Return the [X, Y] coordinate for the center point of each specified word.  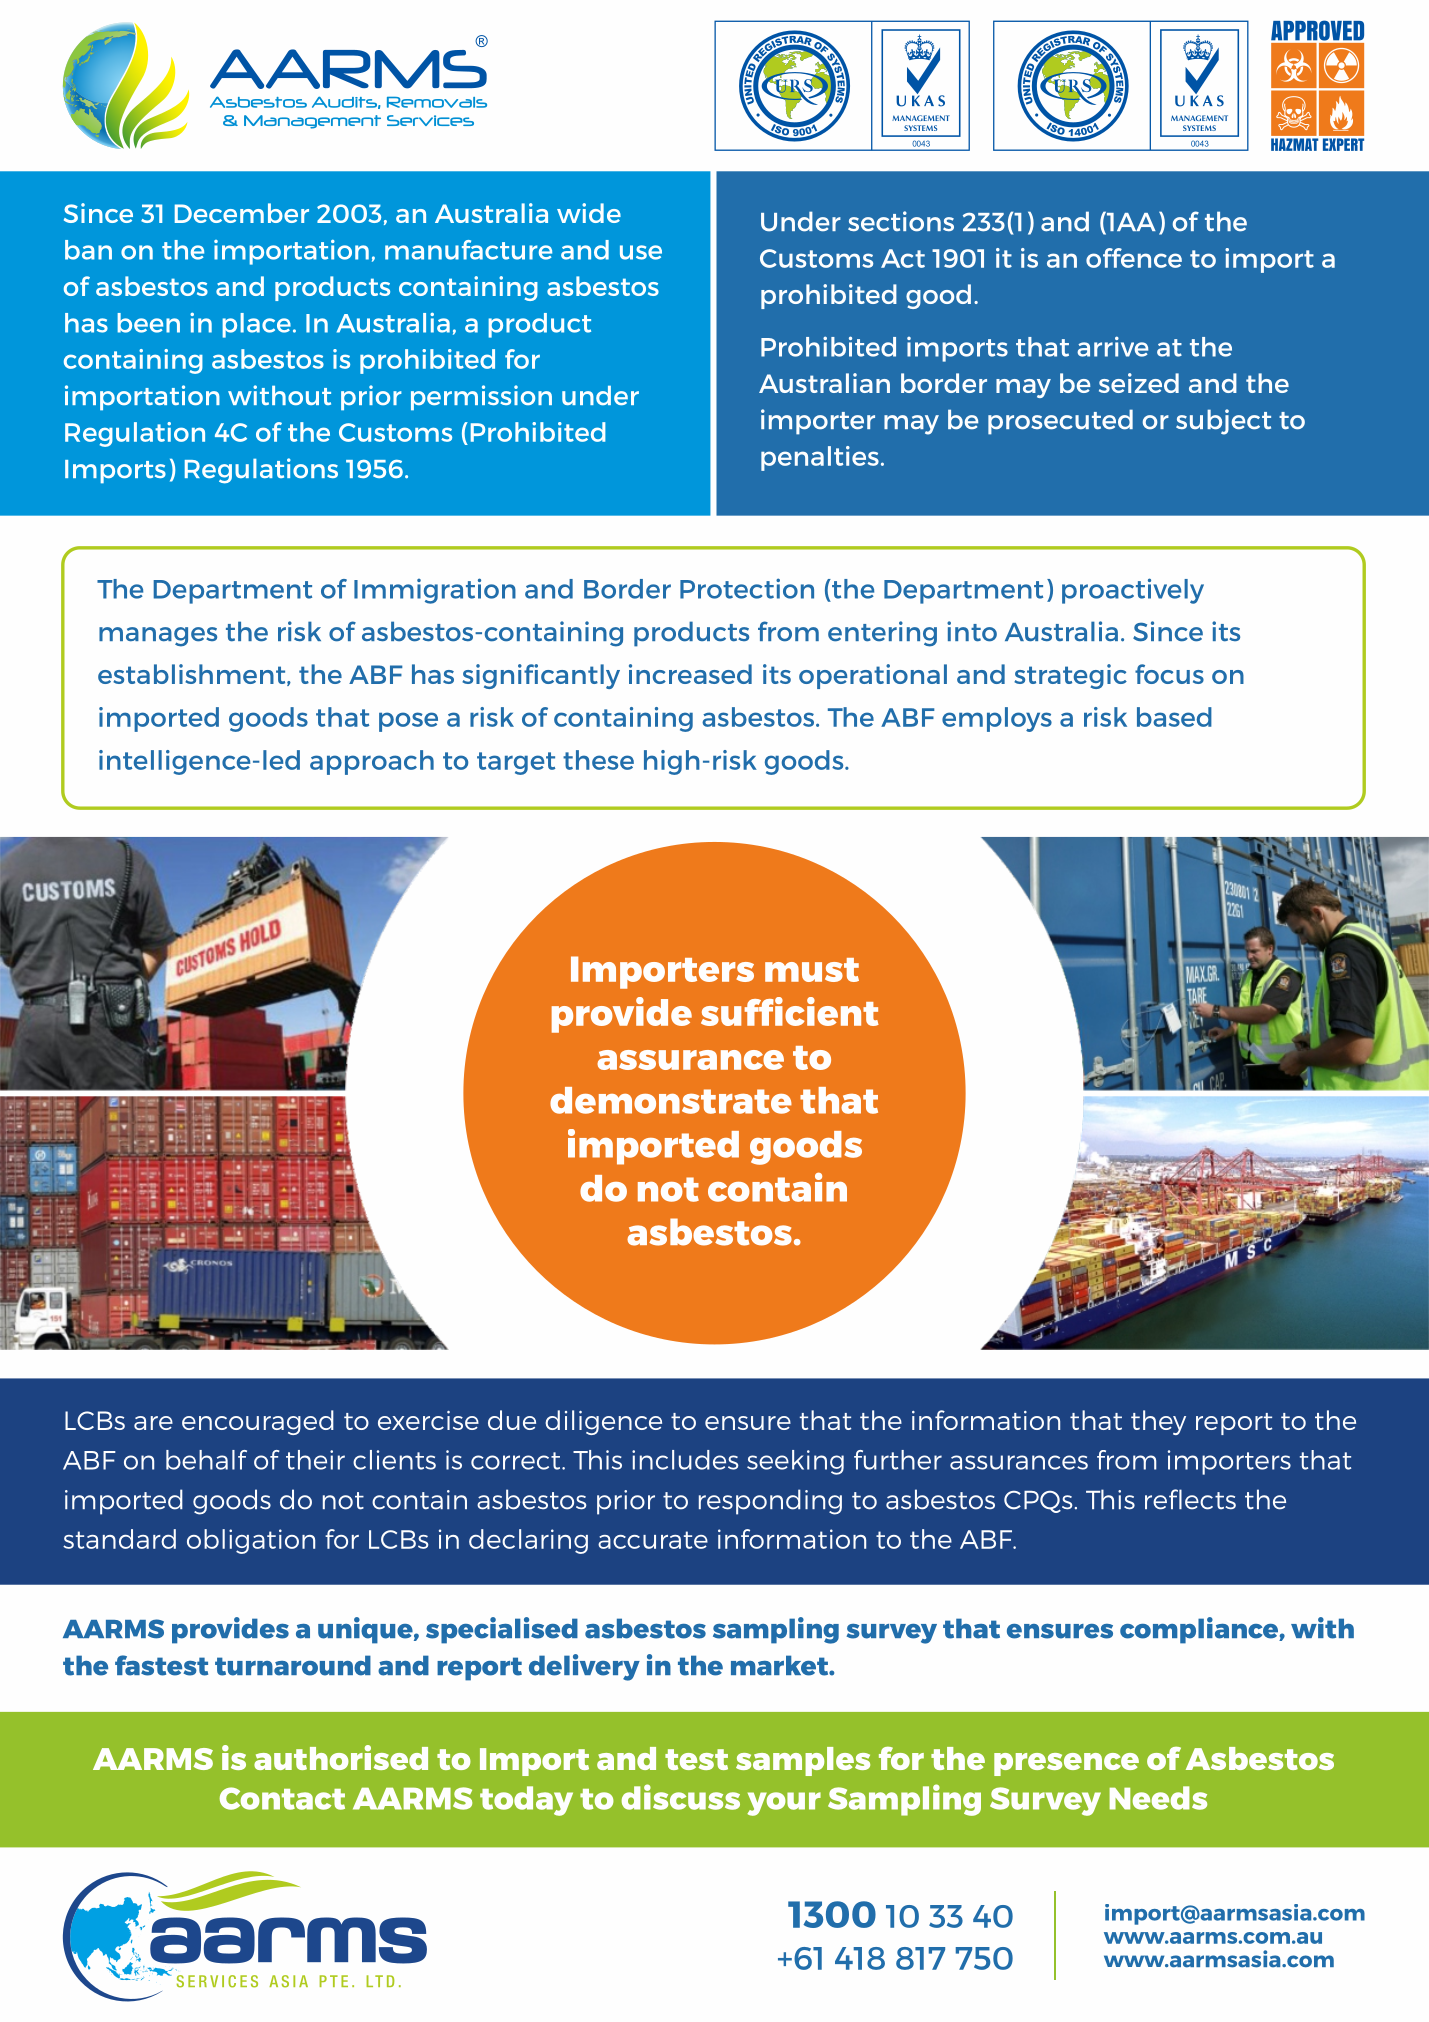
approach [372, 762]
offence [1134, 258]
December [242, 213]
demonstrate [671, 1100]
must [812, 970]
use [641, 252]
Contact [282, 1798]
